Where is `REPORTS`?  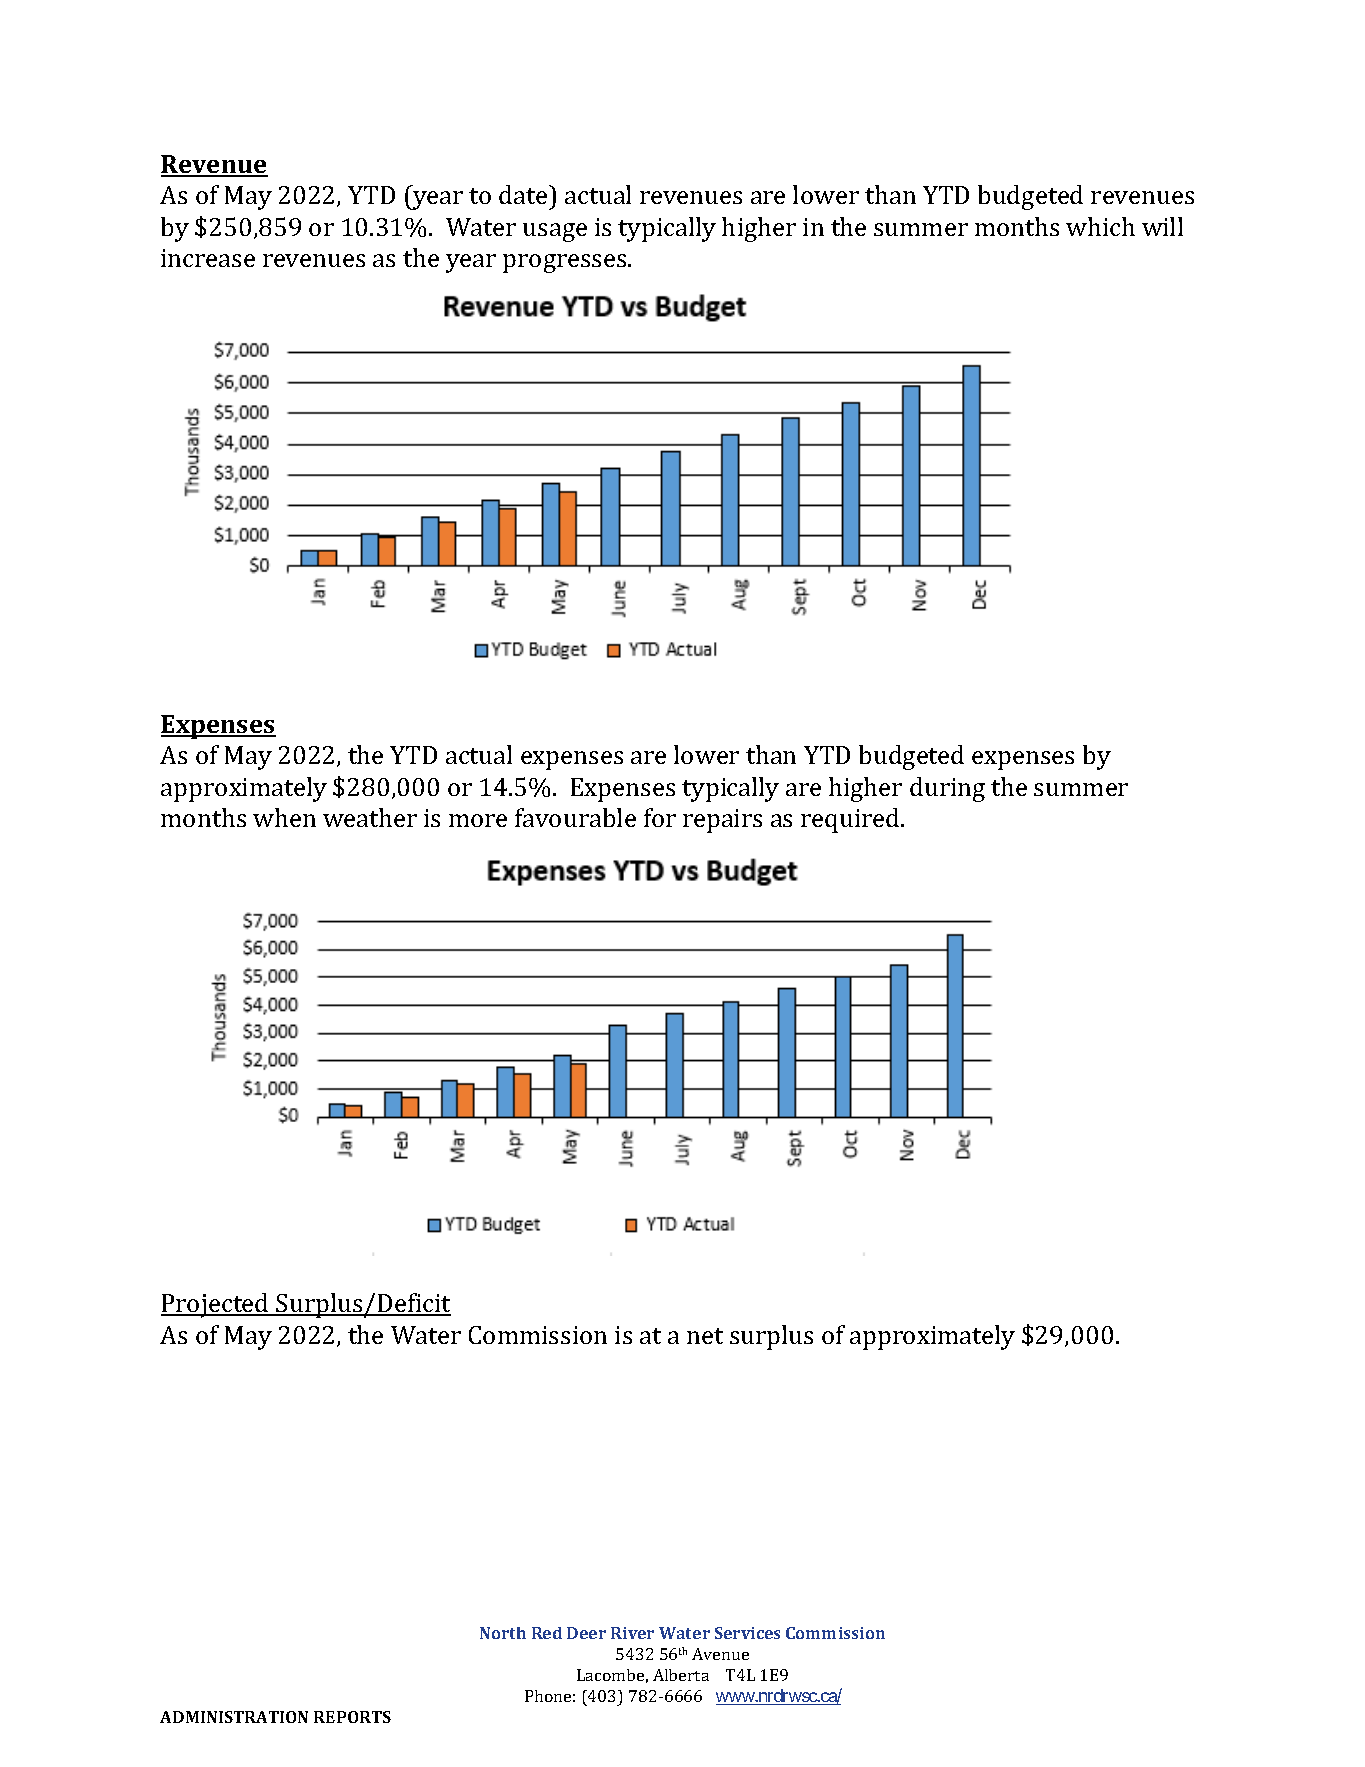 REPORTS is located at coordinates (352, 1717).
